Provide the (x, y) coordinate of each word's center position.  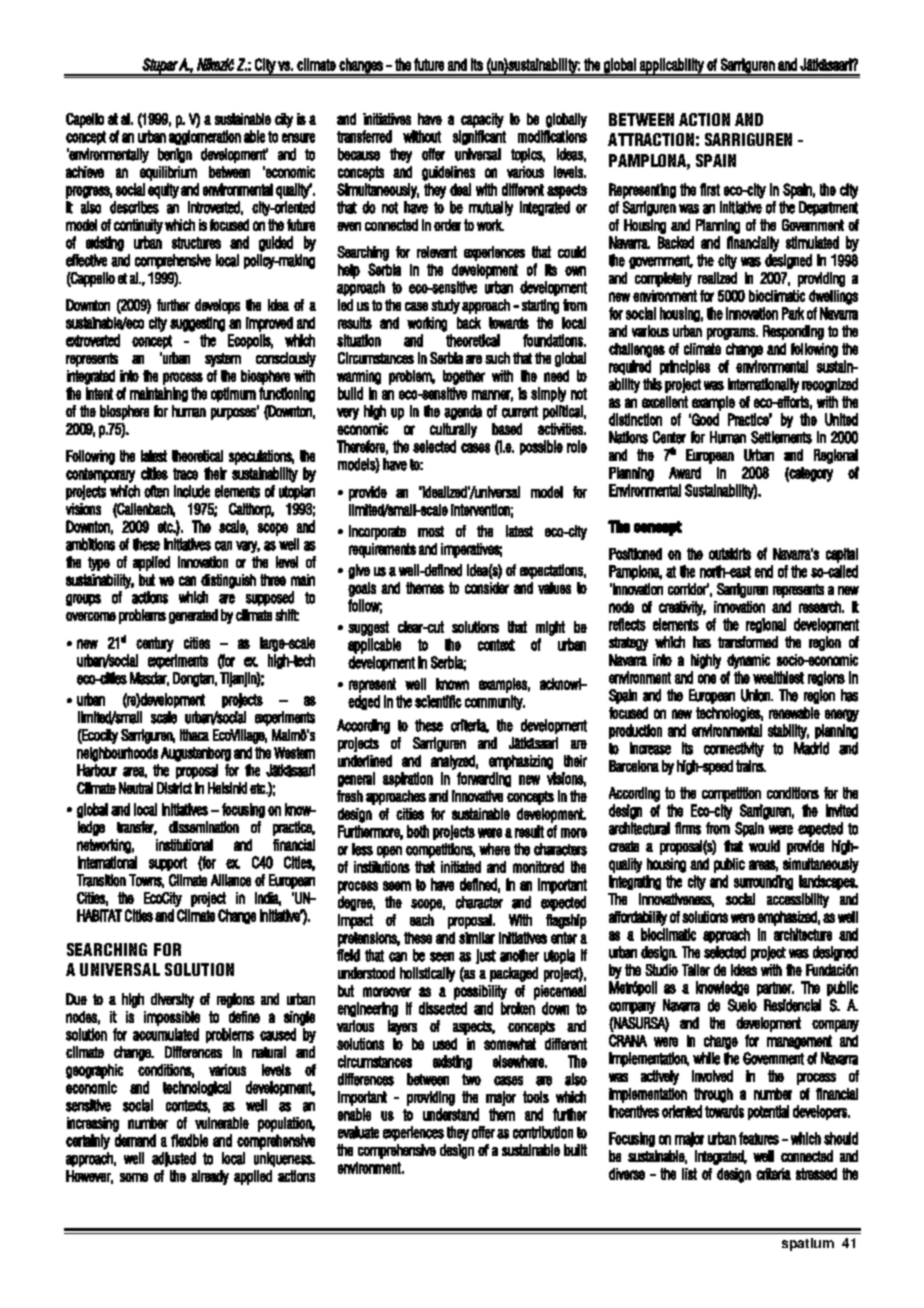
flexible (189, 1140)
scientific (438, 701)
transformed (748, 642)
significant (479, 137)
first (710, 189)
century (155, 644)
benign (175, 155)
